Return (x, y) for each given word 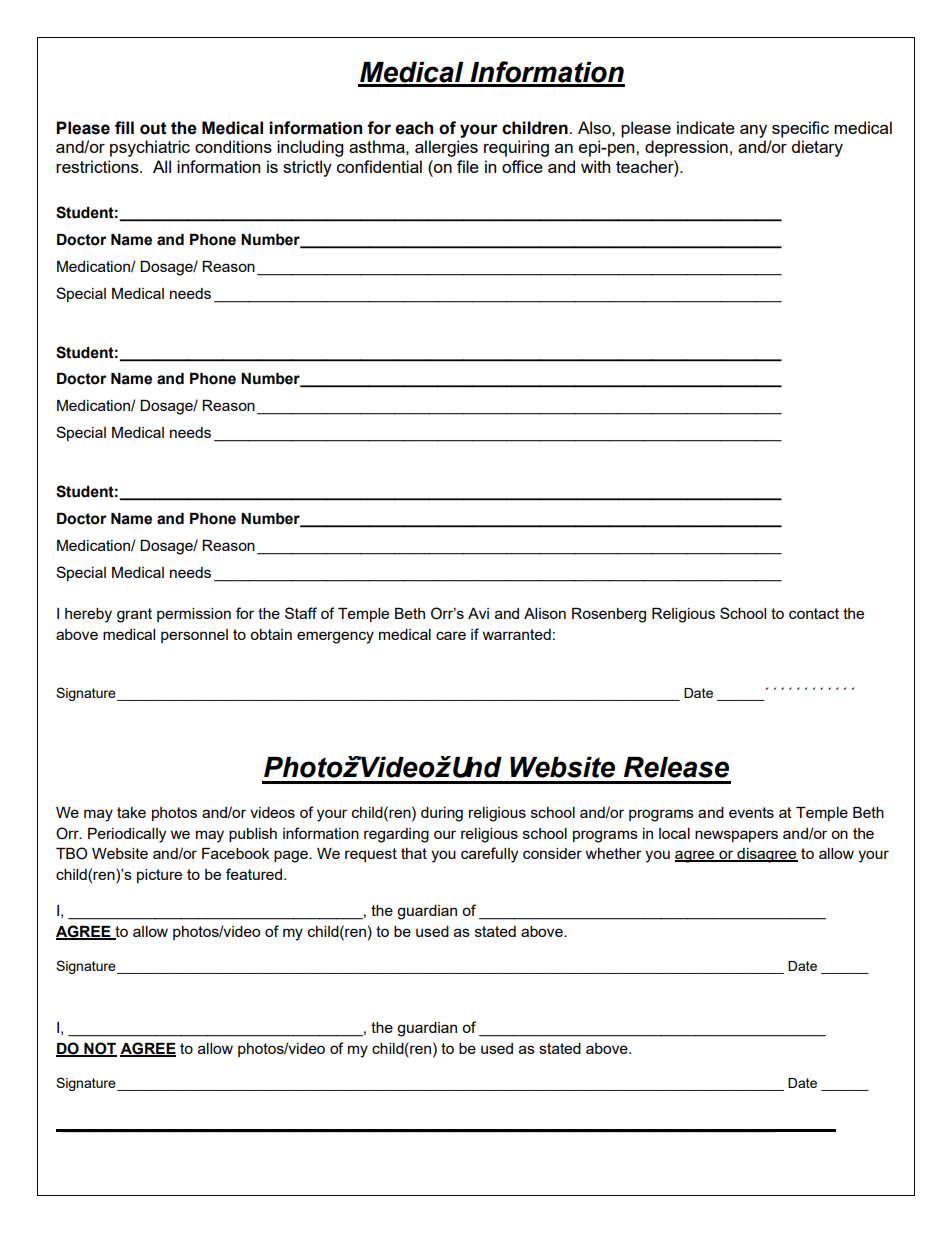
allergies (446, 148)
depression (686, 148)
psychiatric (150, 148)
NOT (99, 1049)
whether (614, 853)
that (414, 853)
